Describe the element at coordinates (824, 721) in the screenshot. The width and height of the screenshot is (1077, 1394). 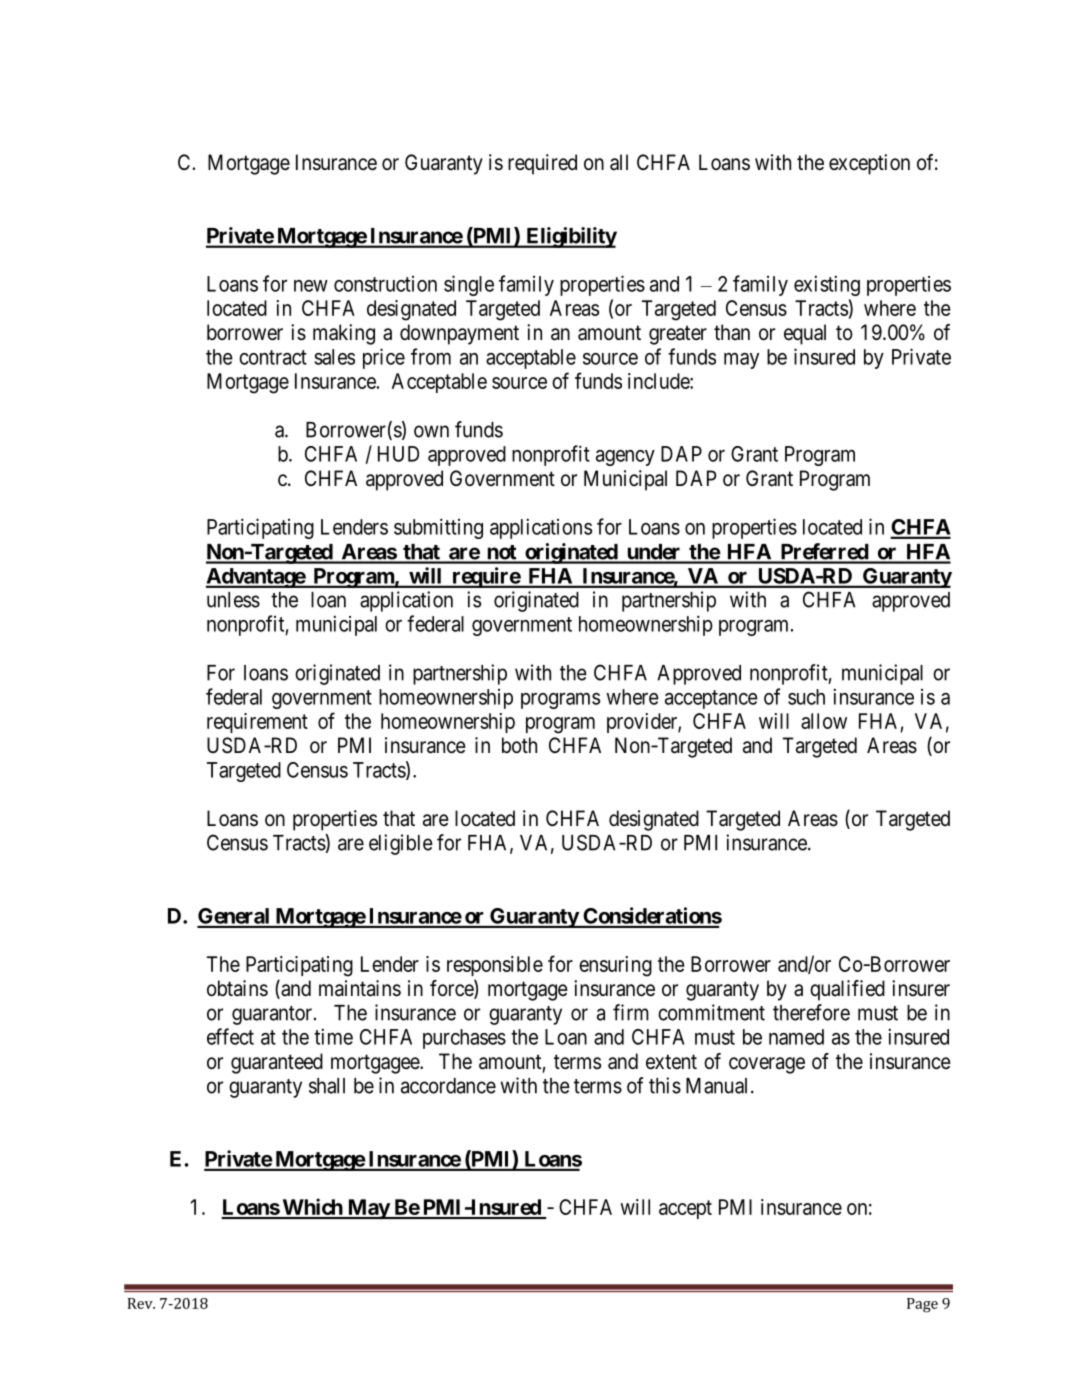
I see `allow` at that location.
